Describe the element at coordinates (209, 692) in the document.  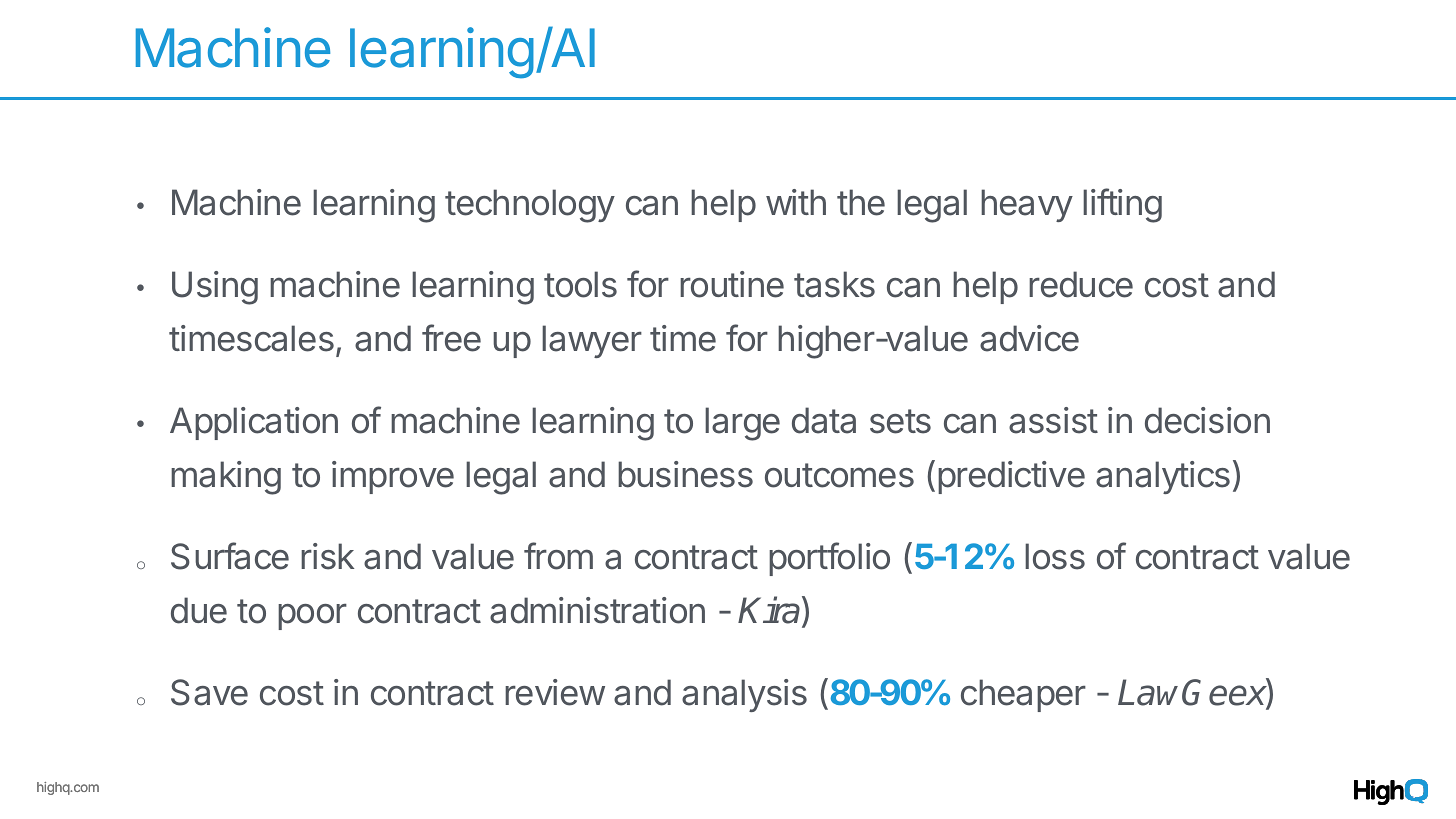
I see `Save` at that location.
